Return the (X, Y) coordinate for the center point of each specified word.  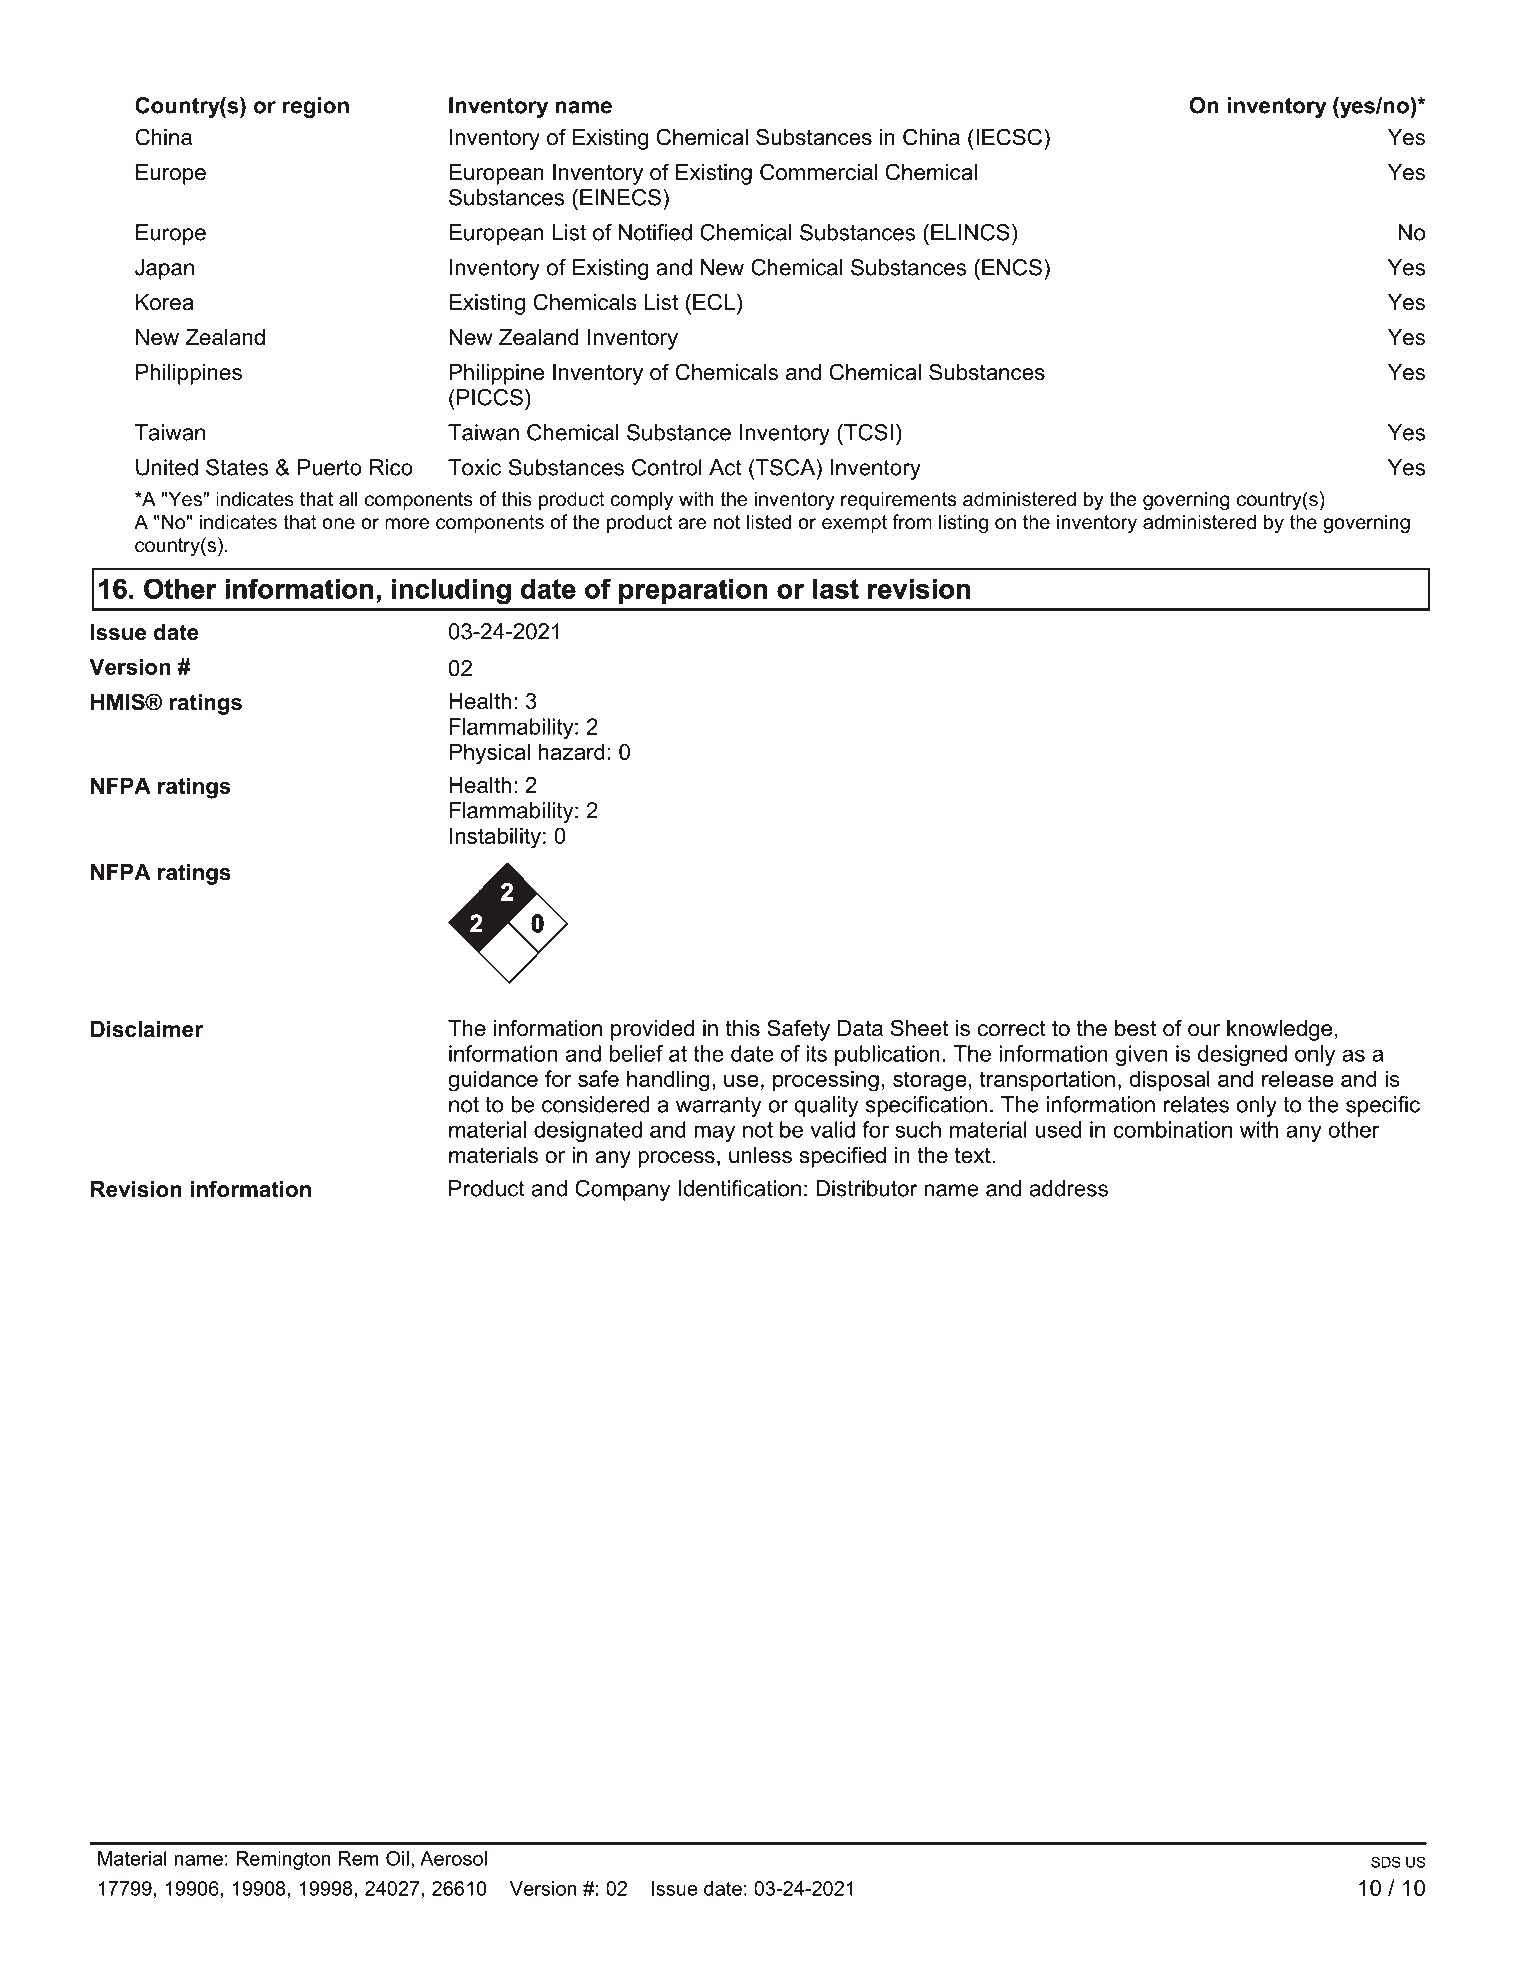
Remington (283, 1860)
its (816, 1053)
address (1069, 1188)
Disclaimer (147, 1029)
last (836, 589)
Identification (740, 1188)
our (1204, 1030)
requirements (898, 500)
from (912, 522)
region (316, 107)
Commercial (818, 172)
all (348, 499)
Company (622, 1190)
